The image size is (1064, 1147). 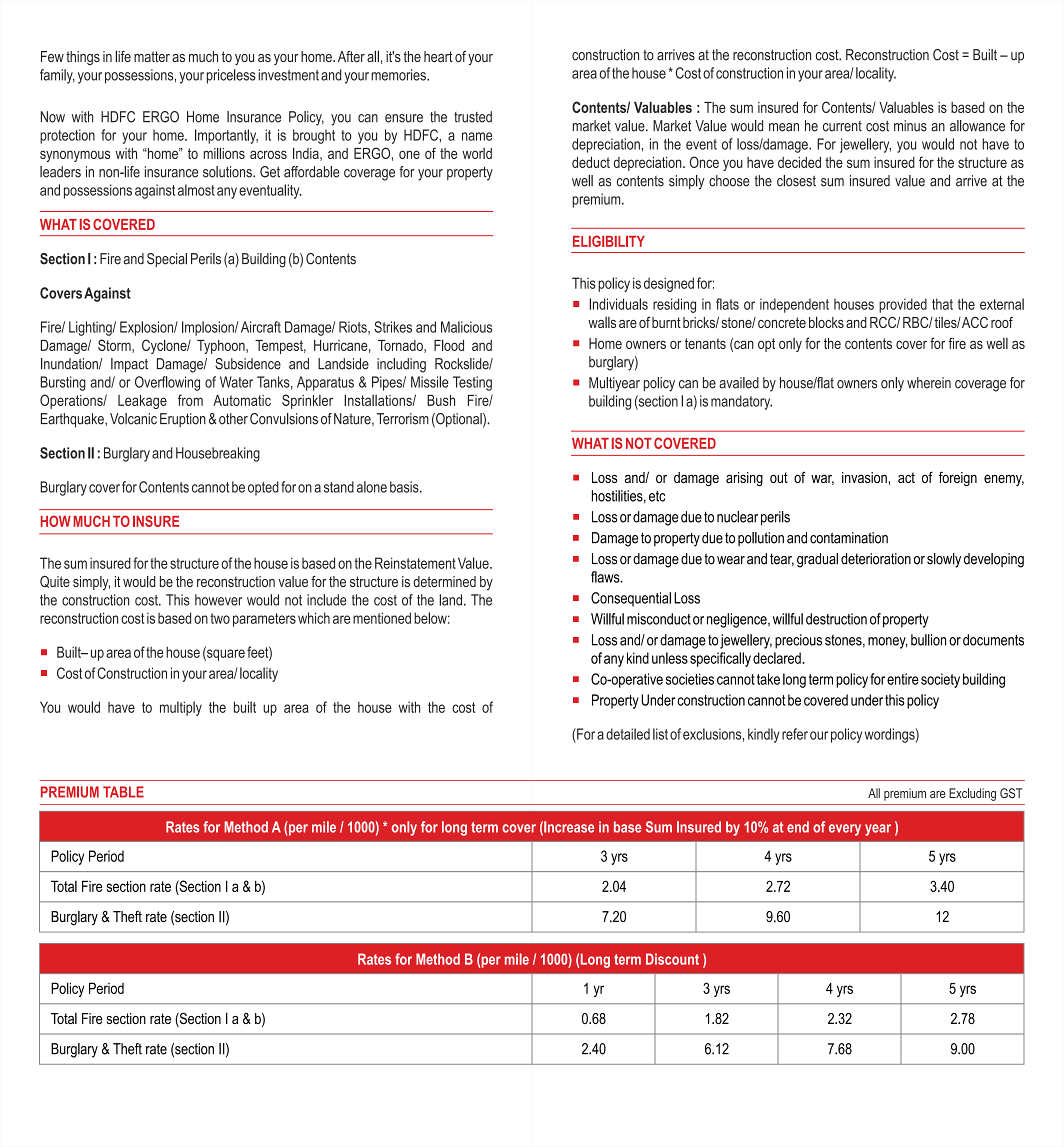 What do you see at coordinates (263, 488) in the page?
I see `opted` at bounding box center [263, 488].
